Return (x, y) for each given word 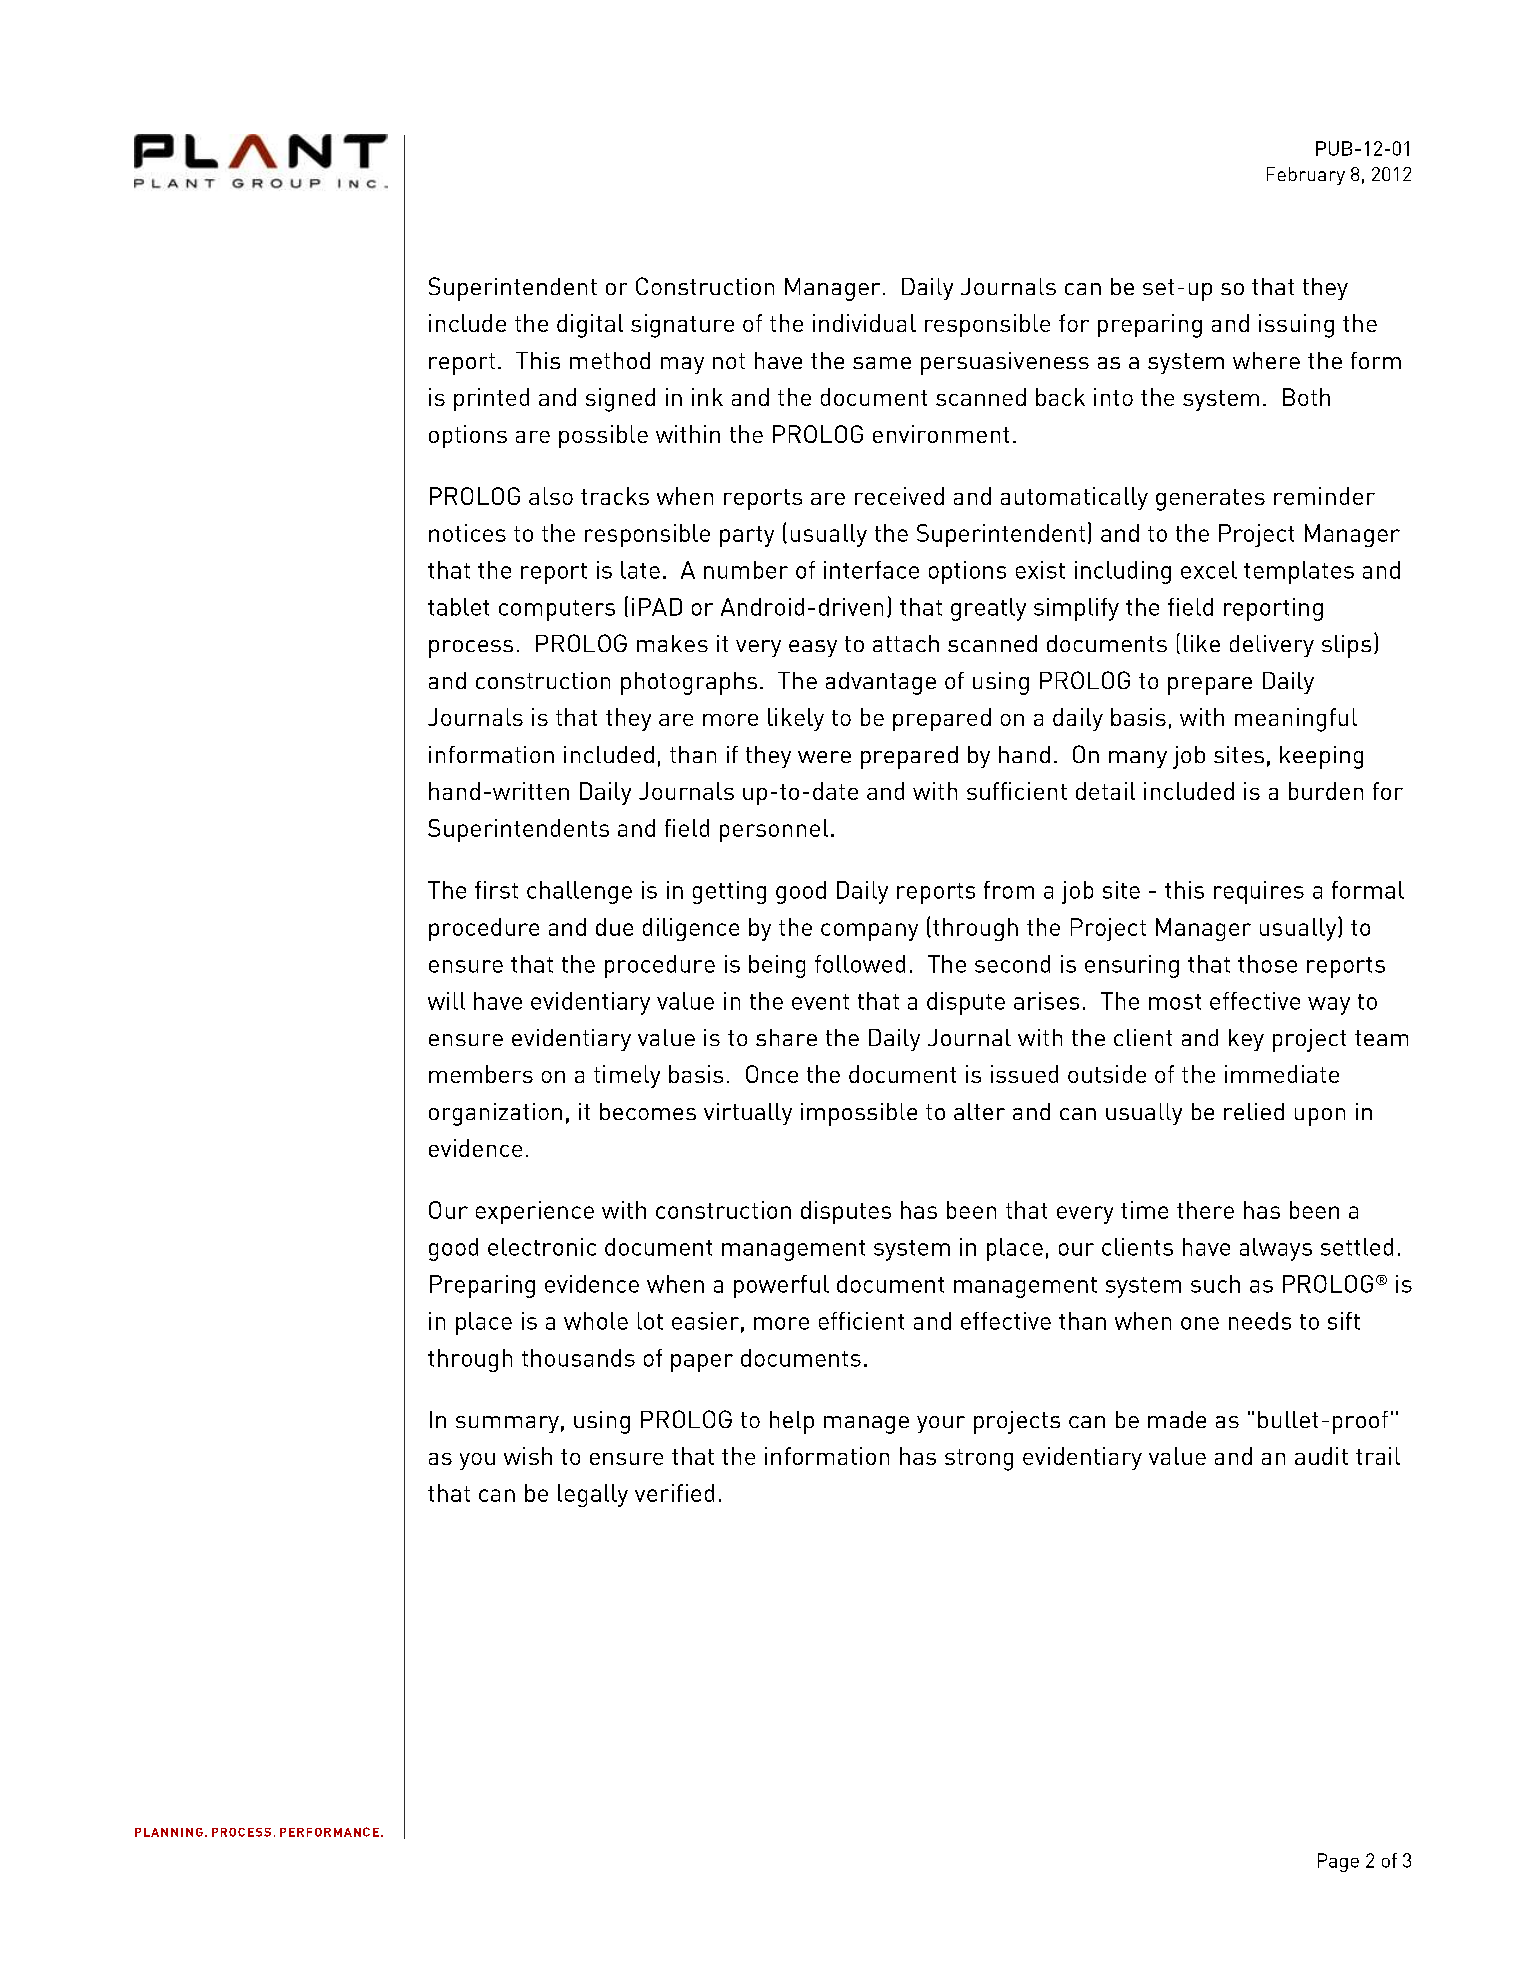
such (1215, 1284)
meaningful (1296, 720)
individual (864, 323)
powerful (781, 1286)
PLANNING (169, 1832)
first (496, 890)
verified (674, 1493)
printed (491, 399)
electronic (542, 1247)
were (824, 757)
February (1306, 176)
